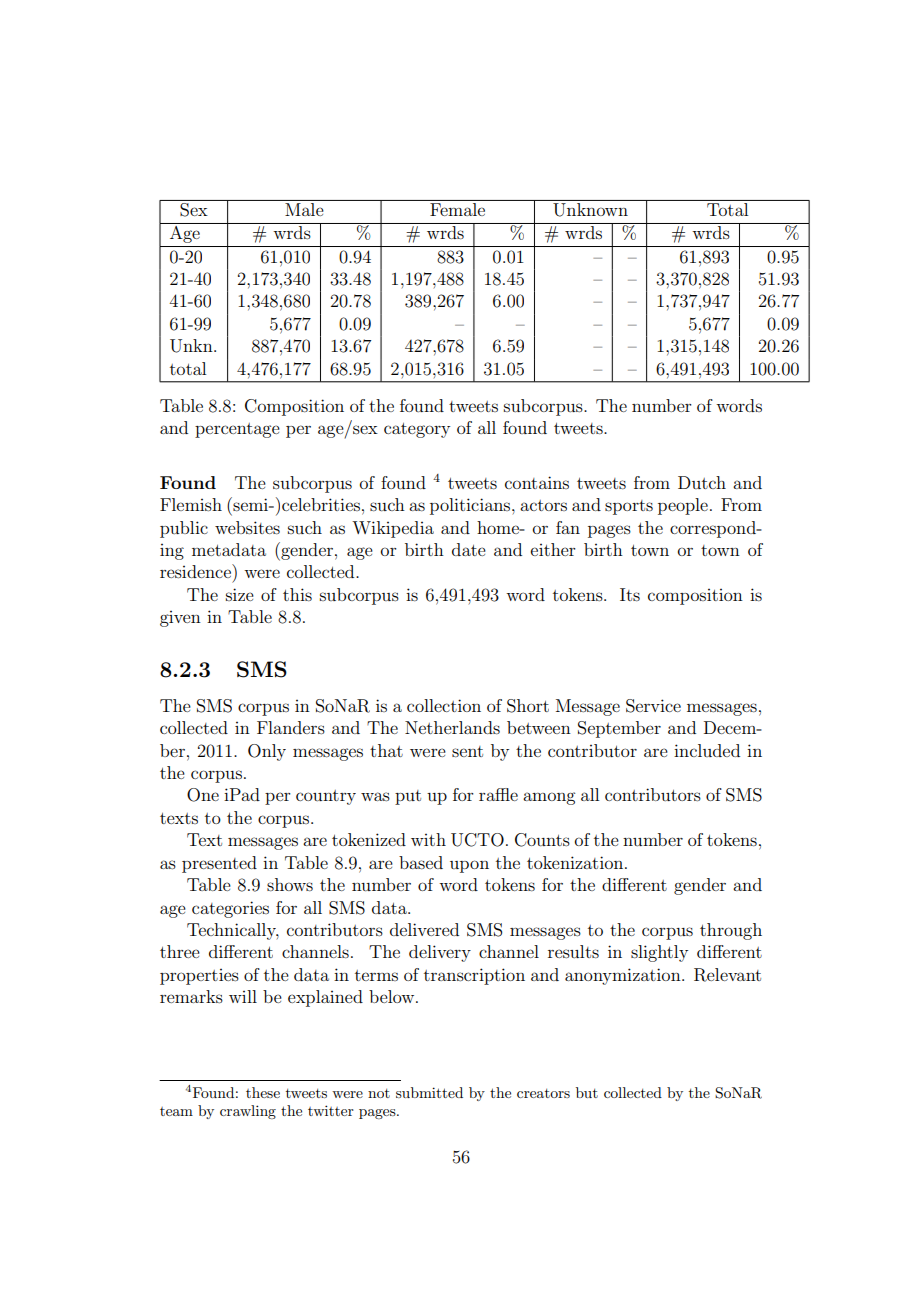  What do you see at coordinates (291, 727) in the screenshot?
I see `Flanders` at bounding box center [291, 727].
